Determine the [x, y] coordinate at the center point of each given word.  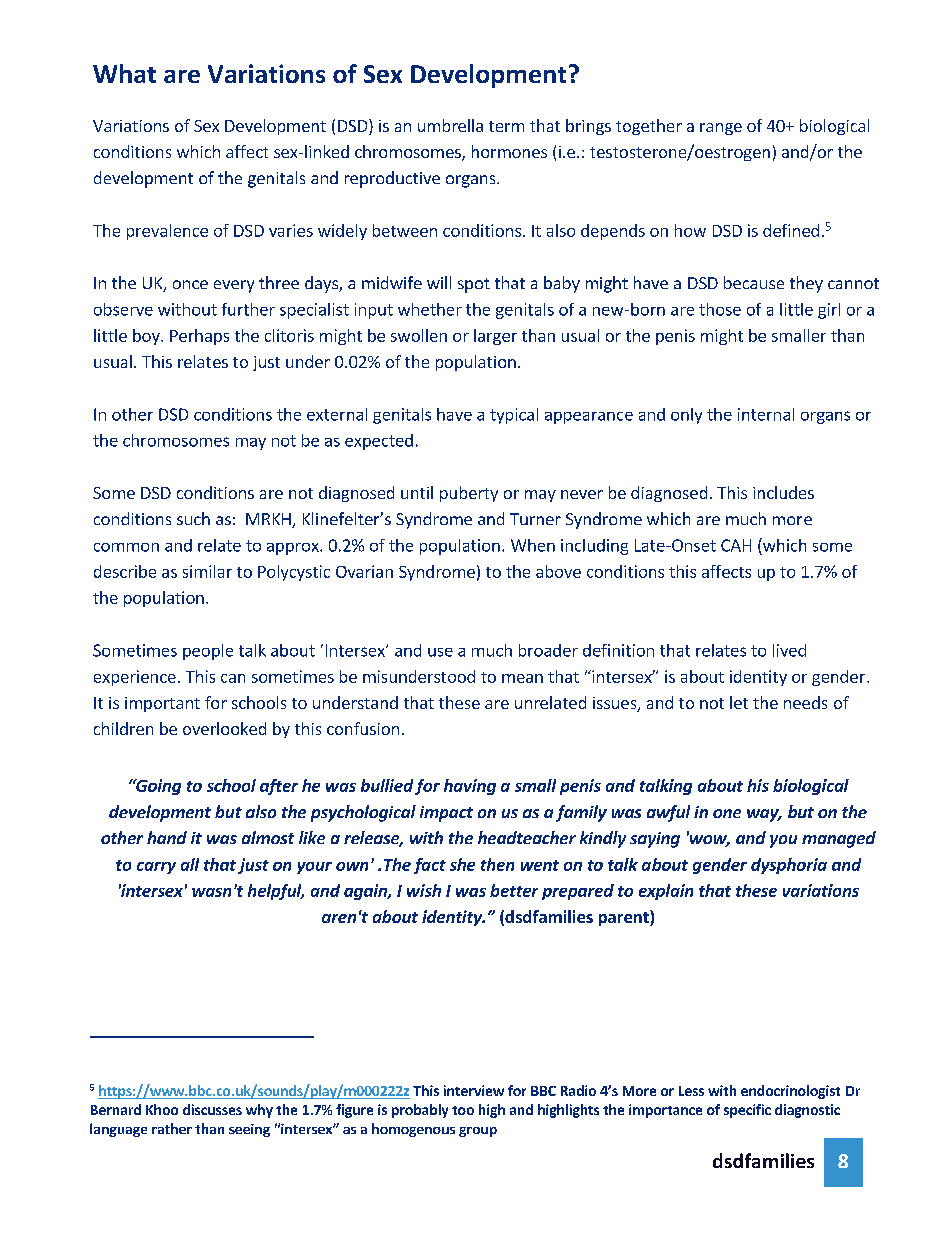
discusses [212, 1109]
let [739, 702]
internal [766, 414]
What [124, 73]
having [470, 787]
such [193, 518]
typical [514, 416]
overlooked [224, 728]
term [506, 126]
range [721, 129]
